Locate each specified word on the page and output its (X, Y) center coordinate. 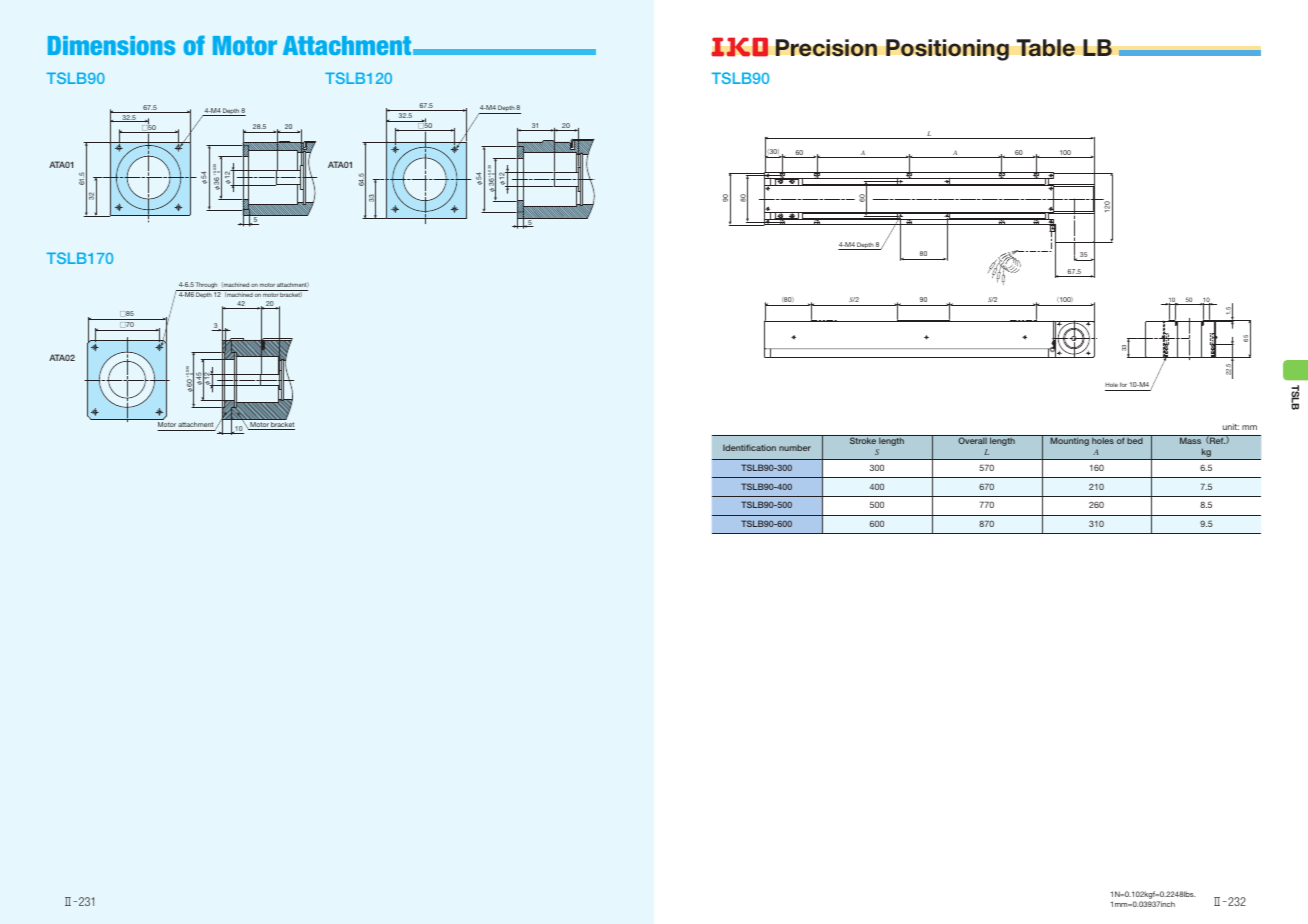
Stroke (862, 439)
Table (1046, 48)
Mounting (1069, 440)
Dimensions (111, 45)
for (1123, 384)
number (795, 448)
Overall (972, 439)
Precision (826, 48)
